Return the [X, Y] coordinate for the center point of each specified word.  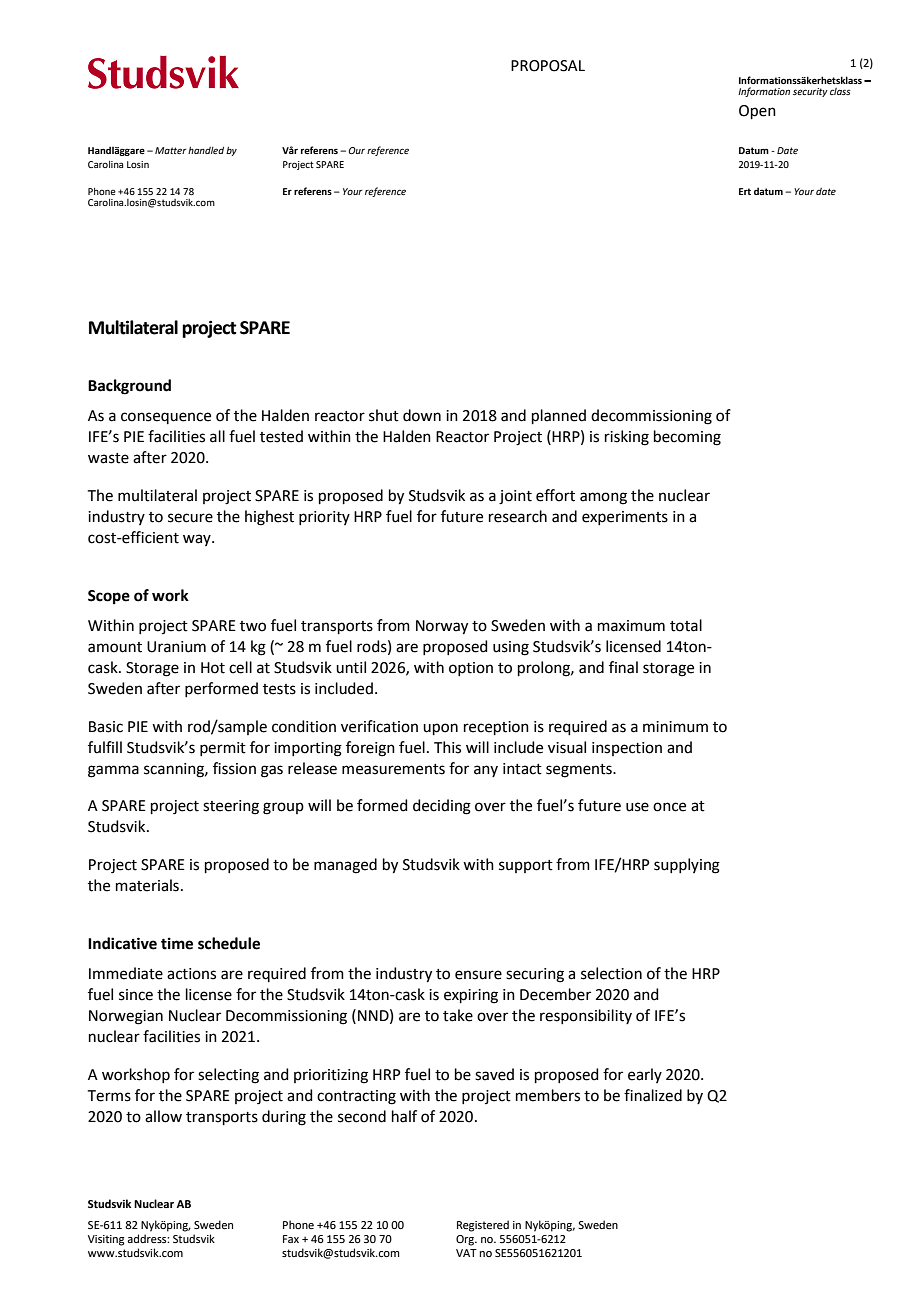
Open [757, 112]
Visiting [106, 1240]
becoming [687, 438]
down [422, 415]
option [471, 669]
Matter [171, 150]
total [686, 625]
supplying [687, 866]
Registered [483, 1226]
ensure [478, 975]
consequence [166, 418]
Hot [213, 668]
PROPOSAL [548, 66]
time [177, 943]
